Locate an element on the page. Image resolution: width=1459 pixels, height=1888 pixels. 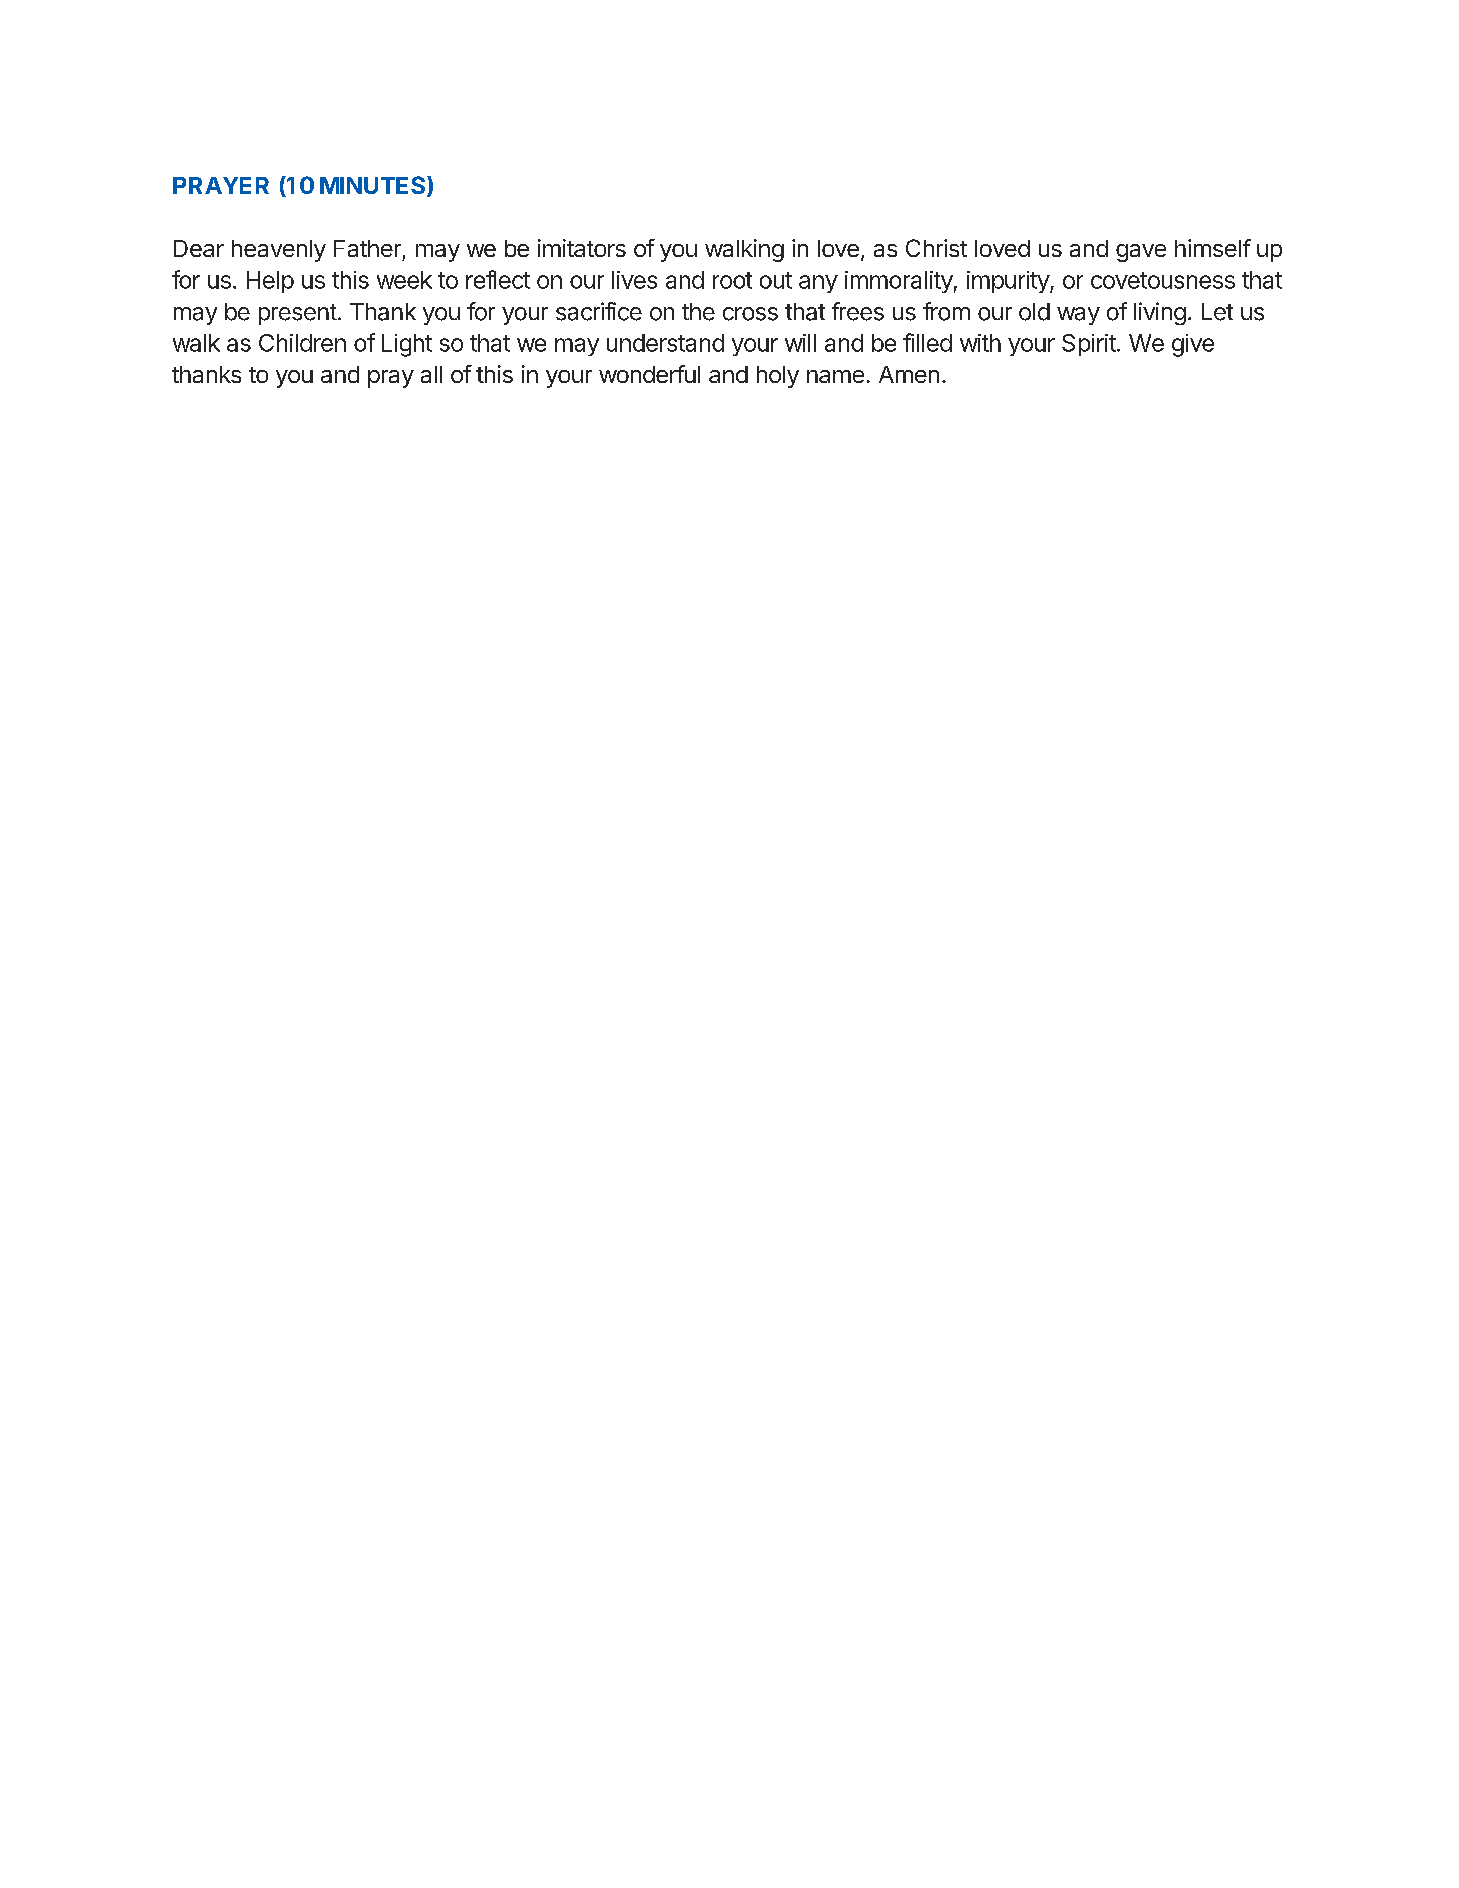
gave is located at coordinates (1141, 253).
